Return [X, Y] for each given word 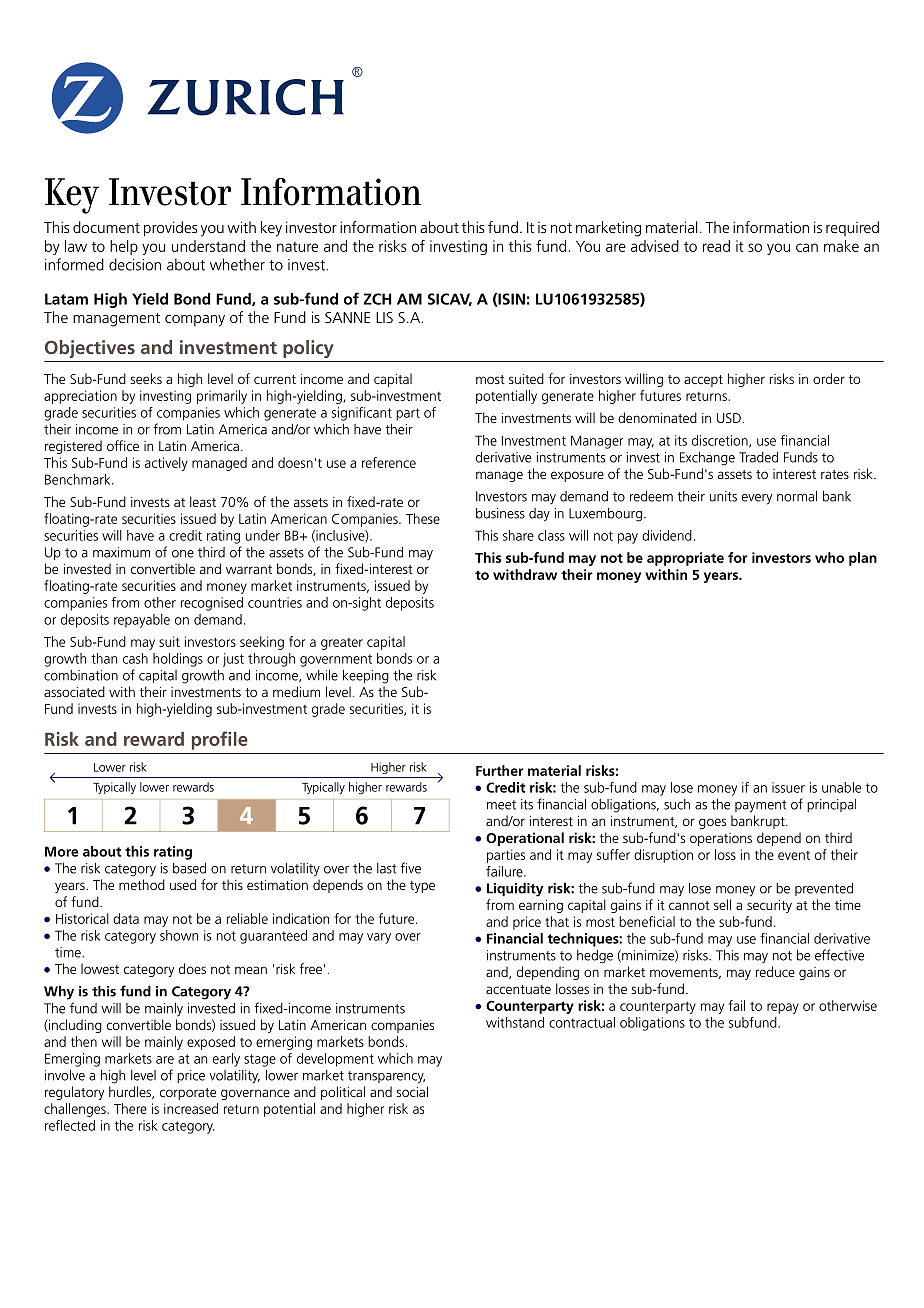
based [189, 868]
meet [501, 805]
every [757, 499]
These [423, 518]
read [716, 246]
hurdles [131, 1092]
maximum [121, 552]
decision [135, 264]
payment [760, 806]
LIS [384, 317]
